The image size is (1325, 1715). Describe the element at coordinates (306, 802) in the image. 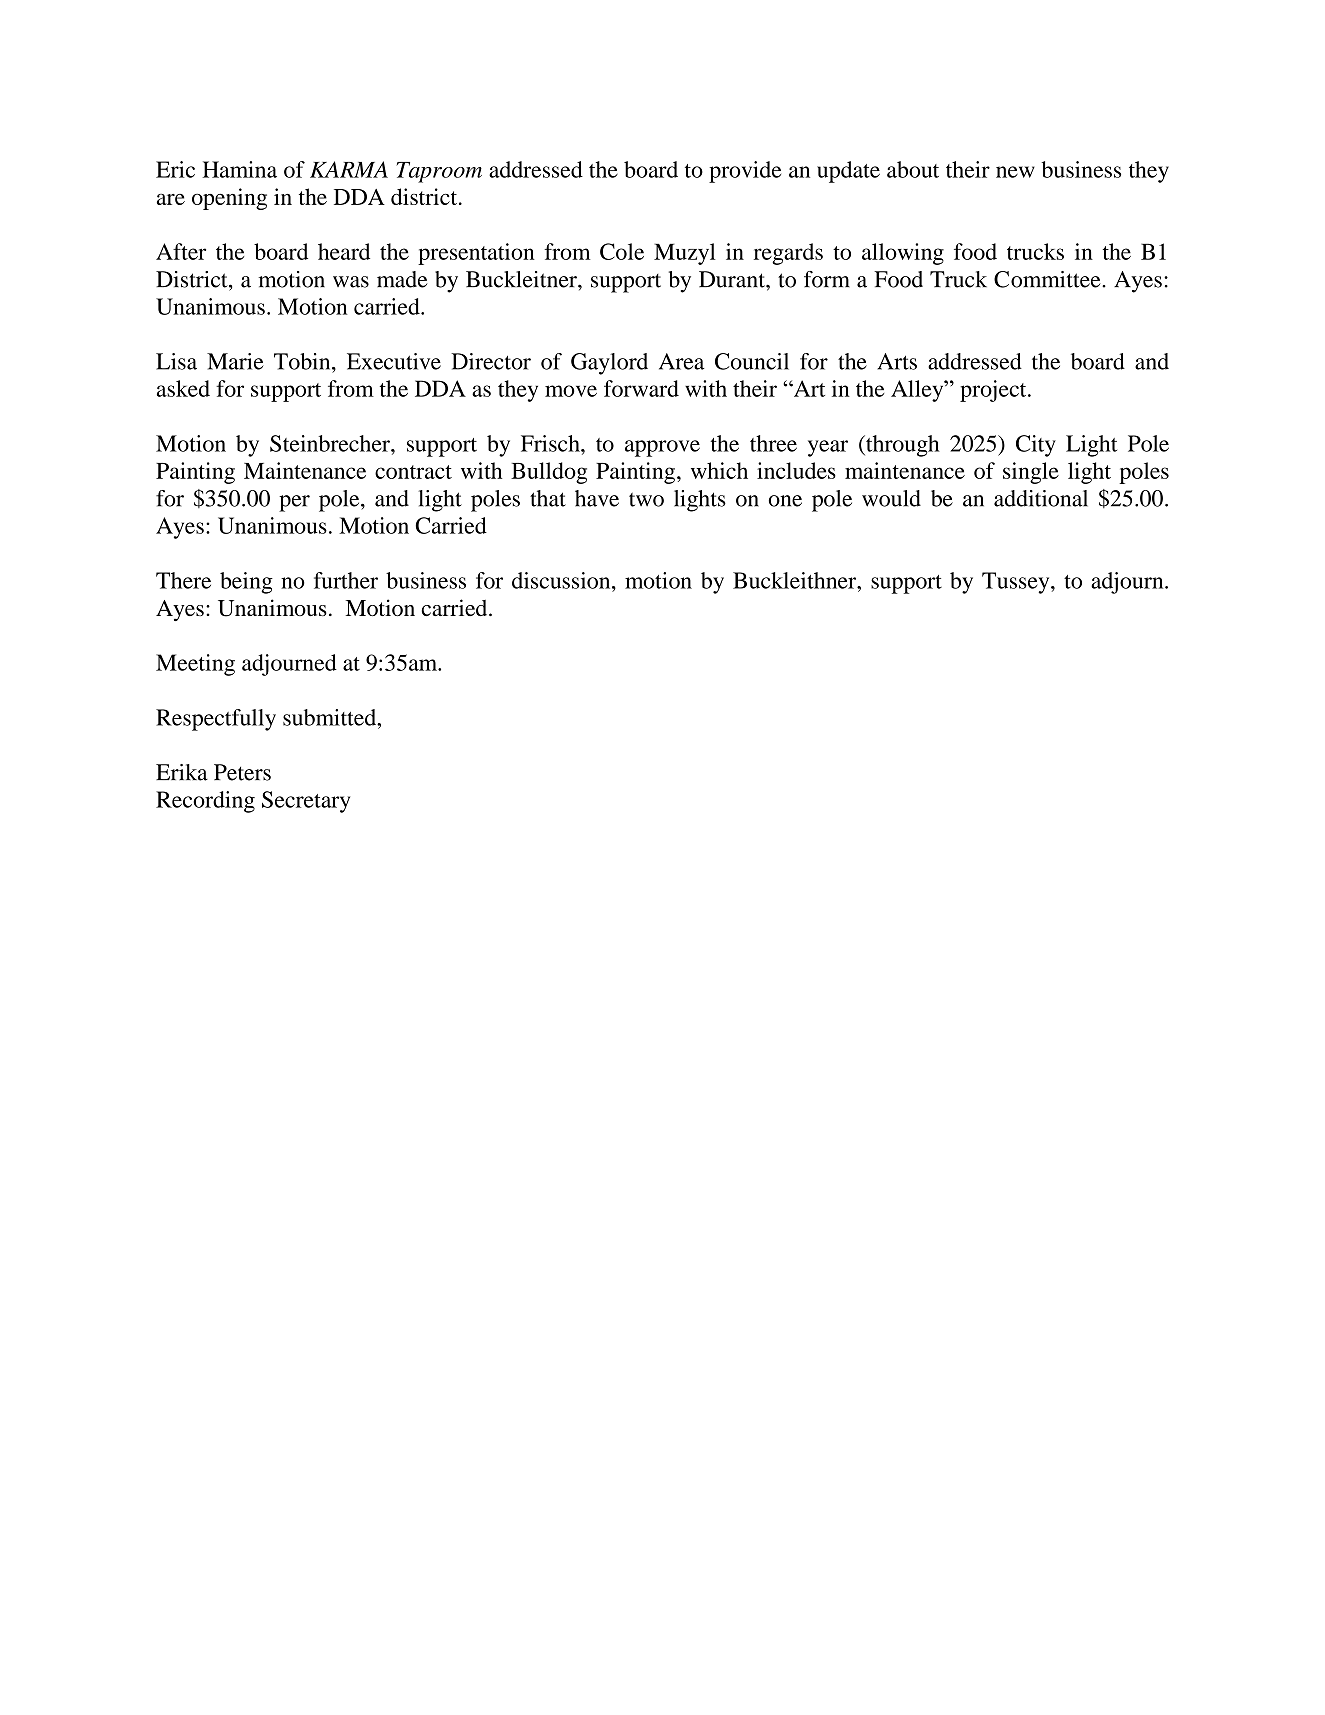

I see `Secretary` at that location.
